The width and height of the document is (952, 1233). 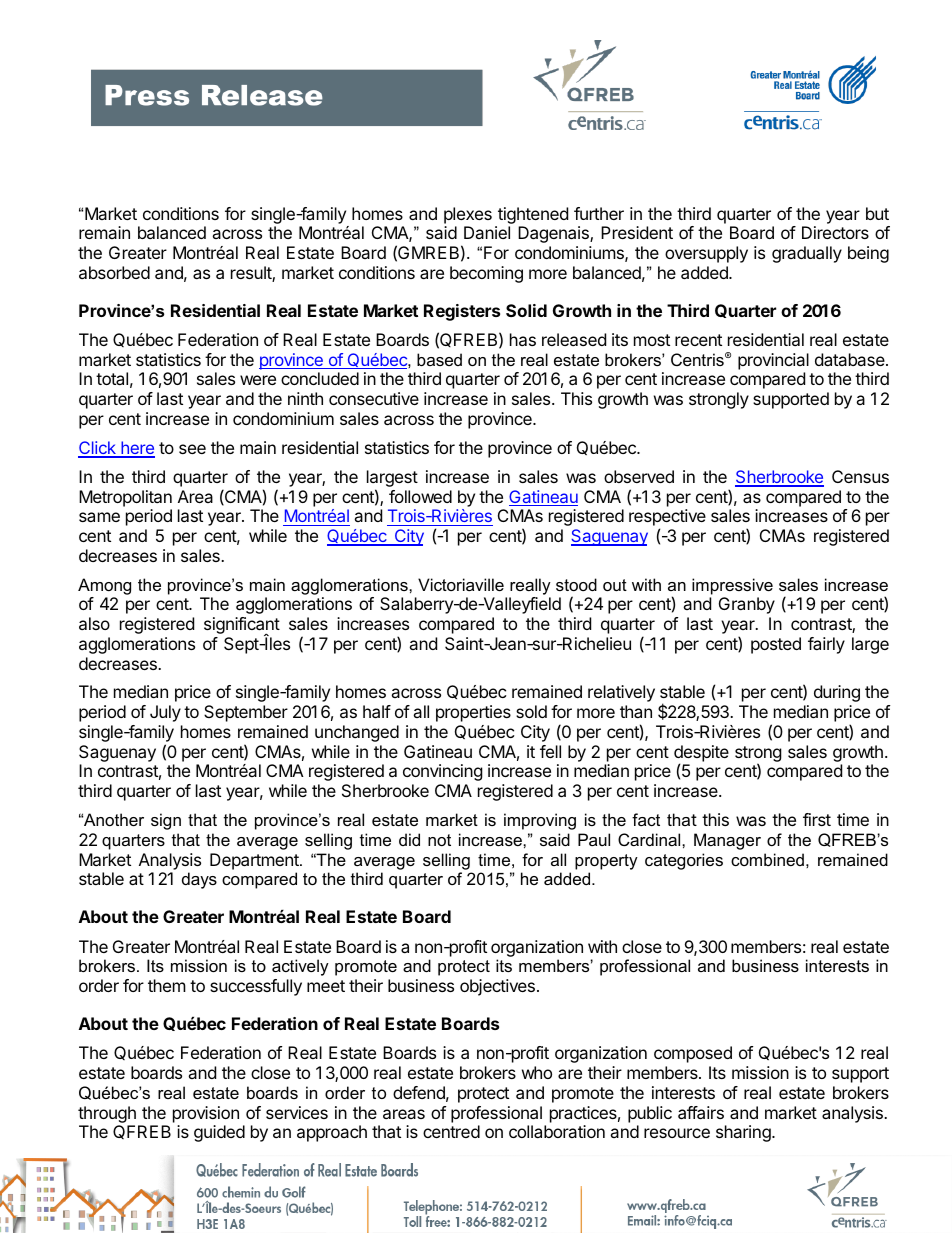 I want to click on sharing, so click(x=744, y=1133).
